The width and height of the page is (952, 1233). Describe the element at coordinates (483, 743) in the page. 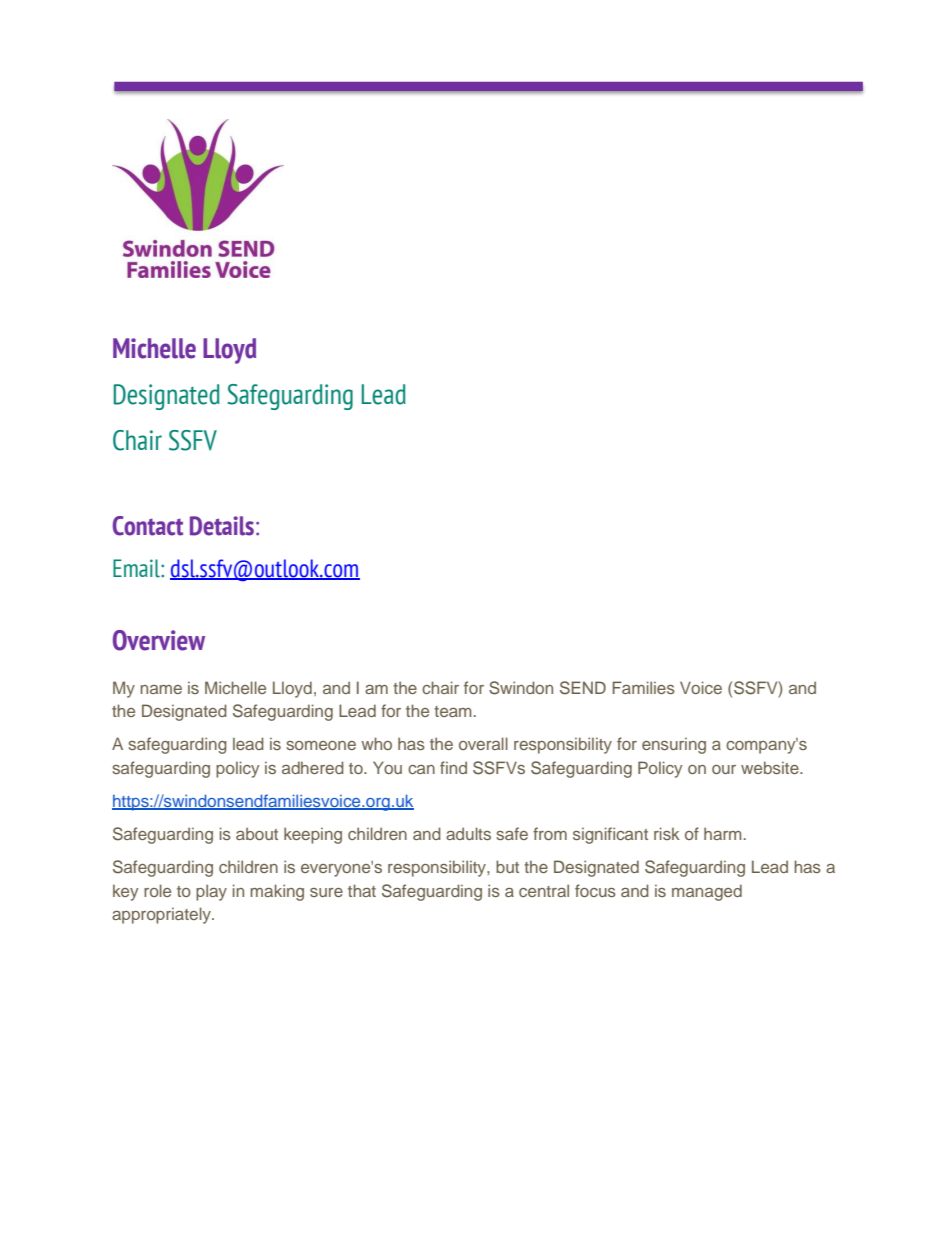

I see `overall` at that location.
